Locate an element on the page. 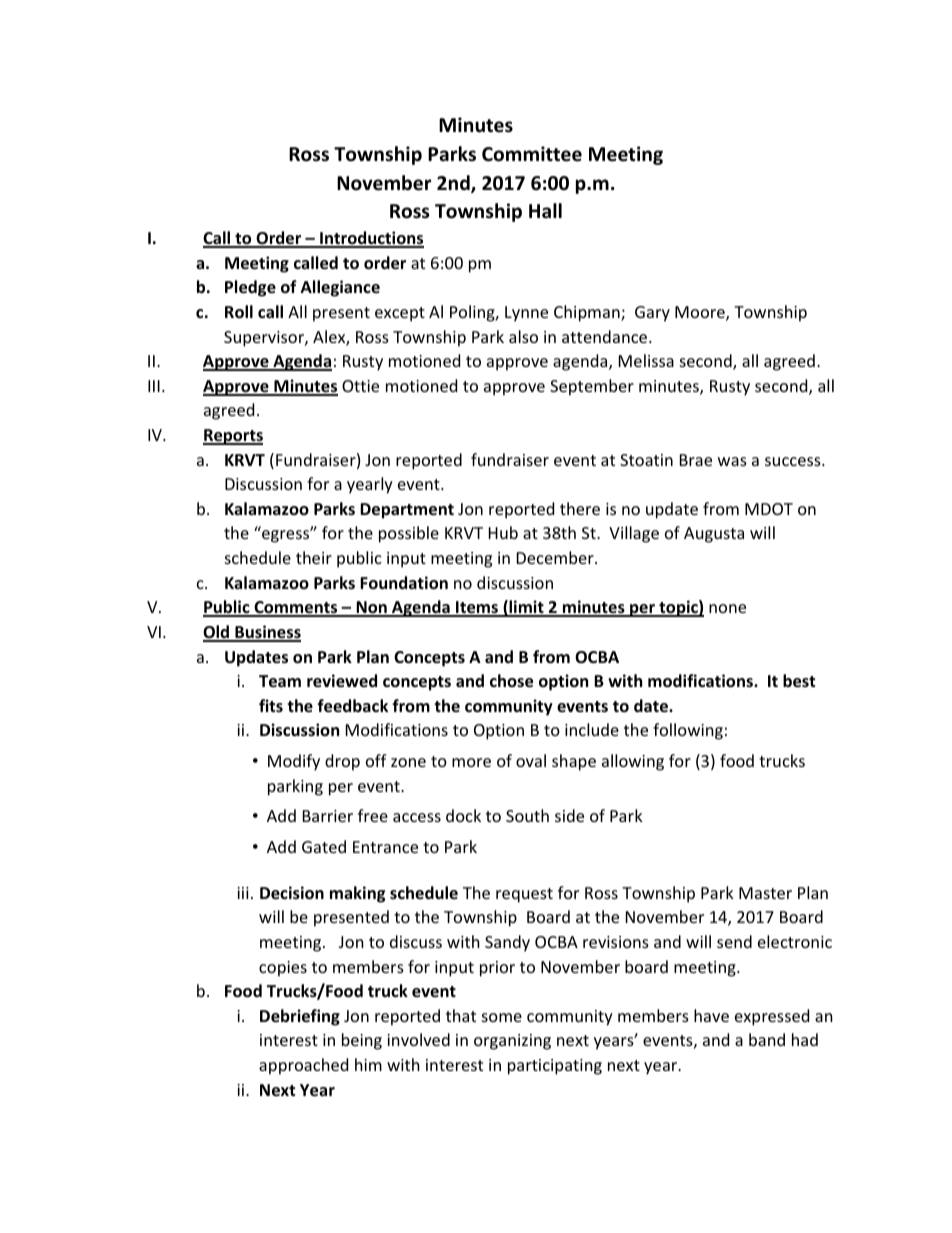 The width and height of the document is (952, 1233). oval is located at coordinates (531, 760).
